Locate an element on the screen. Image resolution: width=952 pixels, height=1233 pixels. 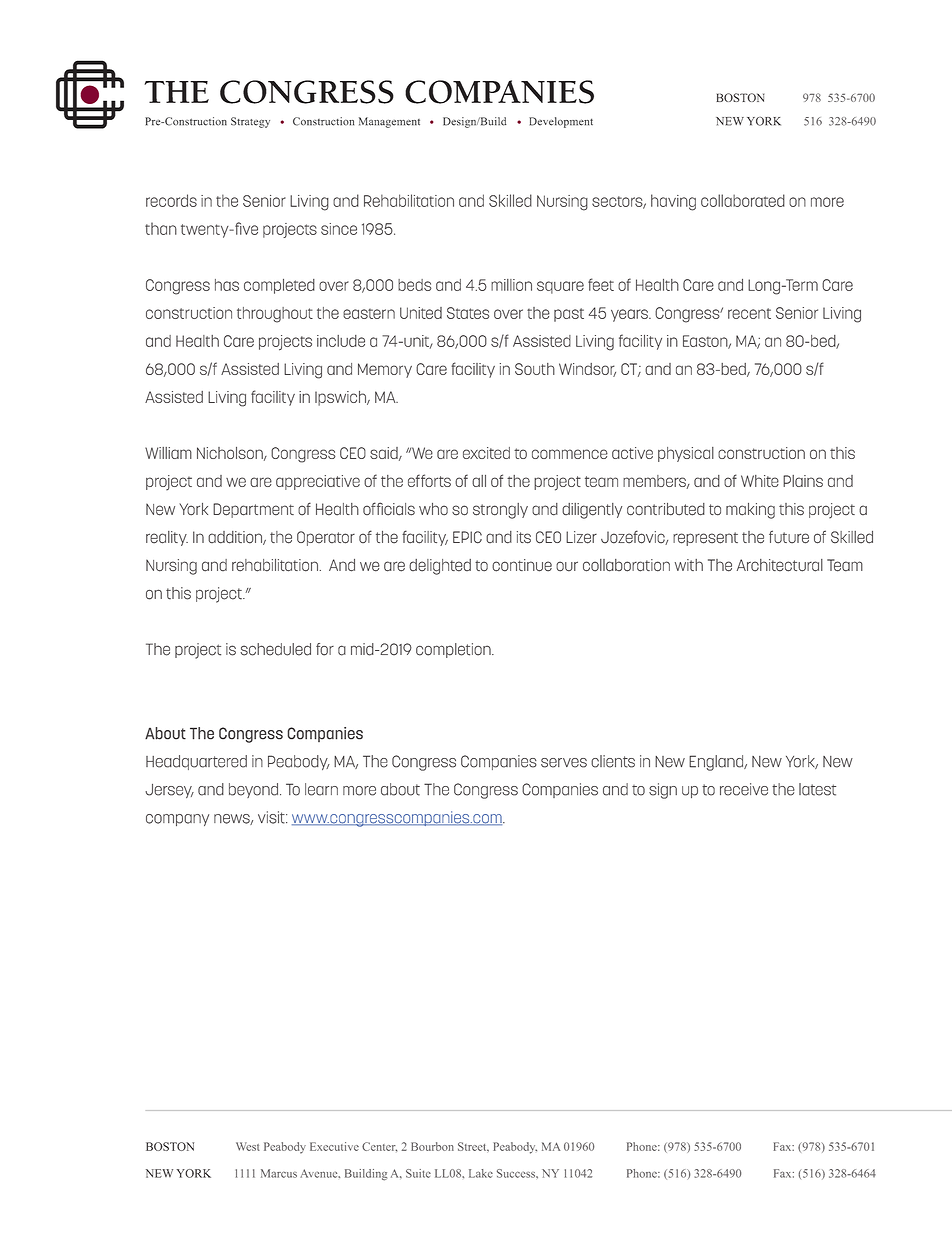
excited is located at coordinates (486, 453).
